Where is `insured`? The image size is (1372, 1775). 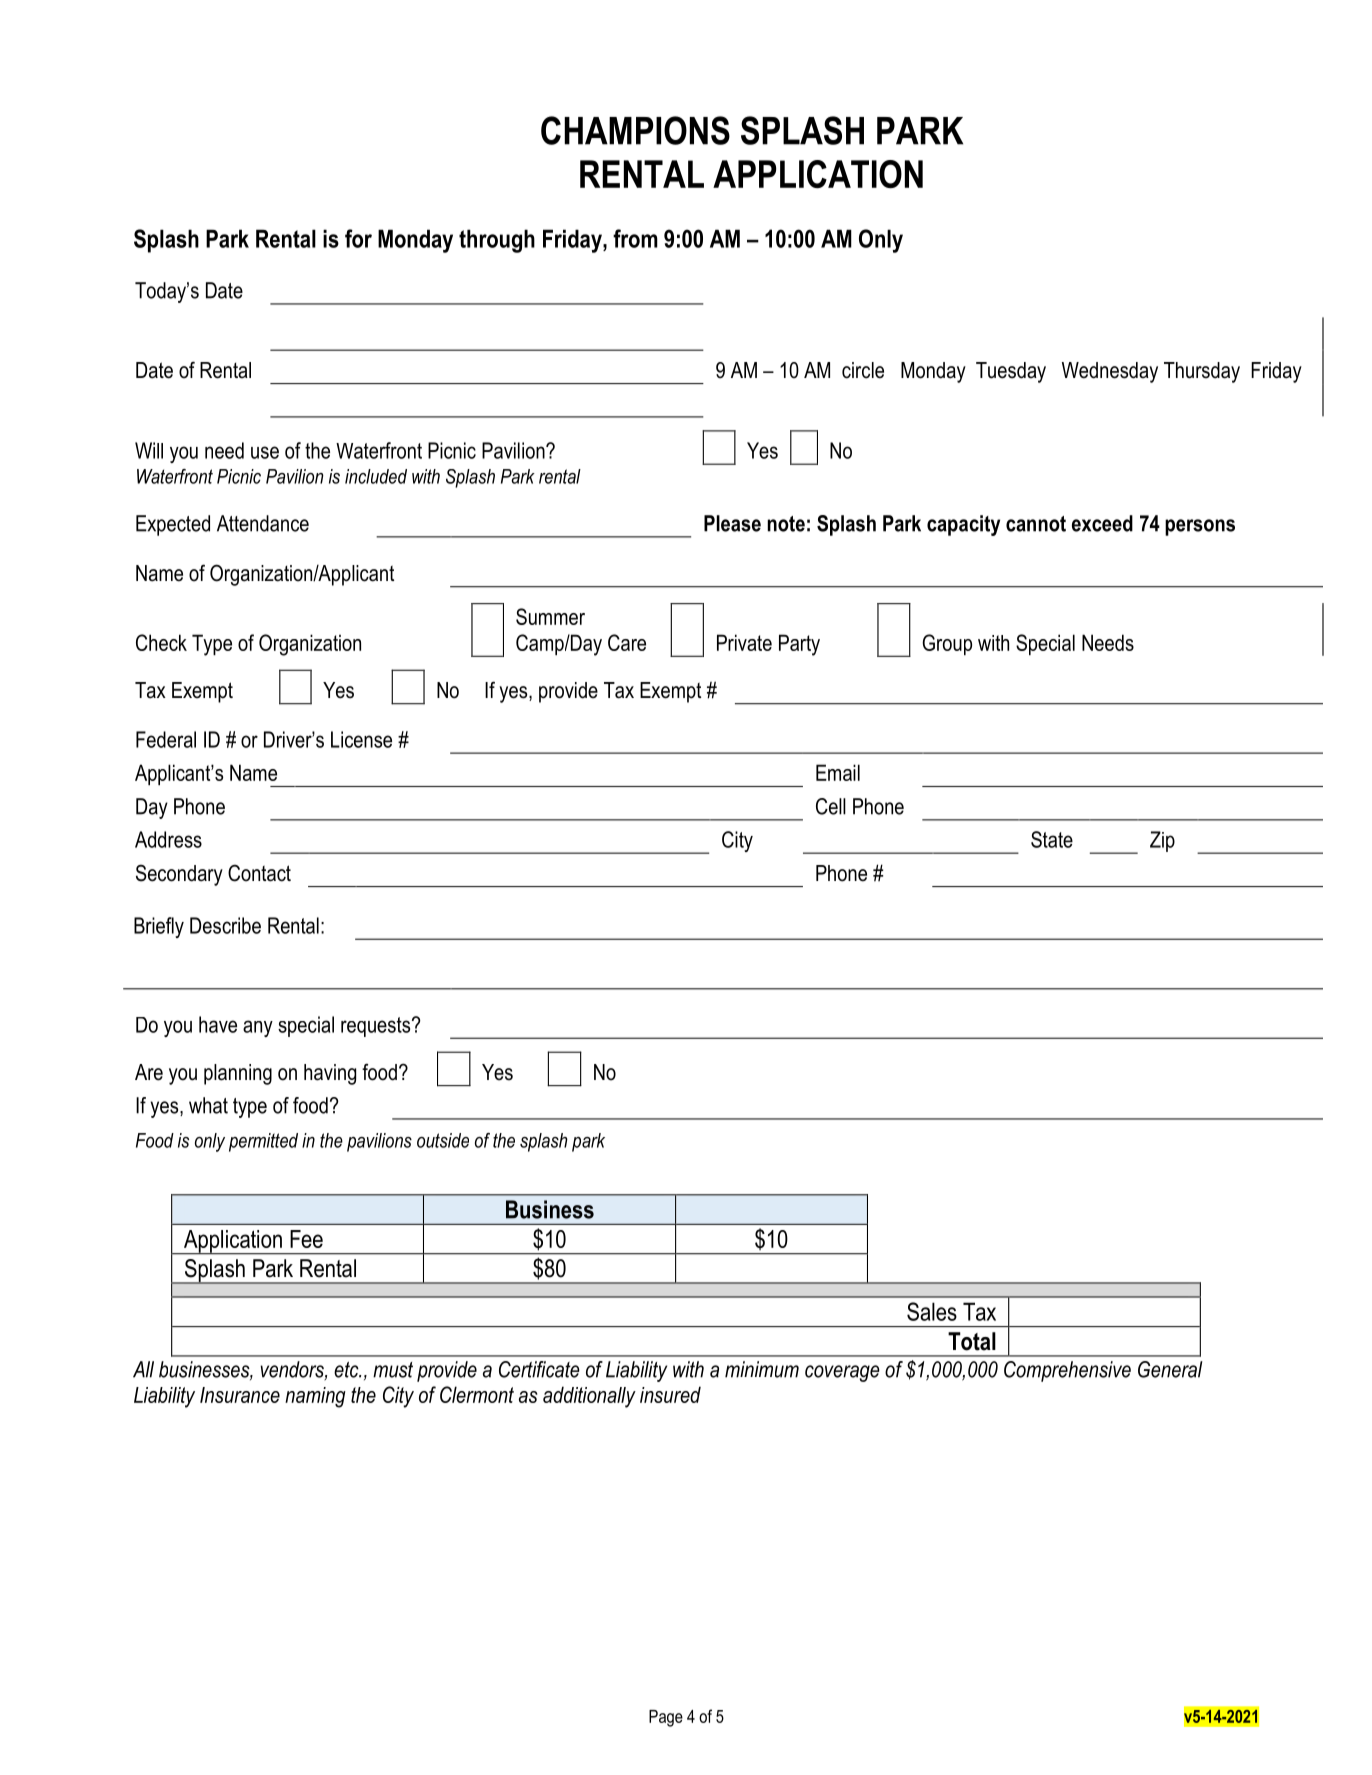
insured is located at coordinates (670, 1394).
